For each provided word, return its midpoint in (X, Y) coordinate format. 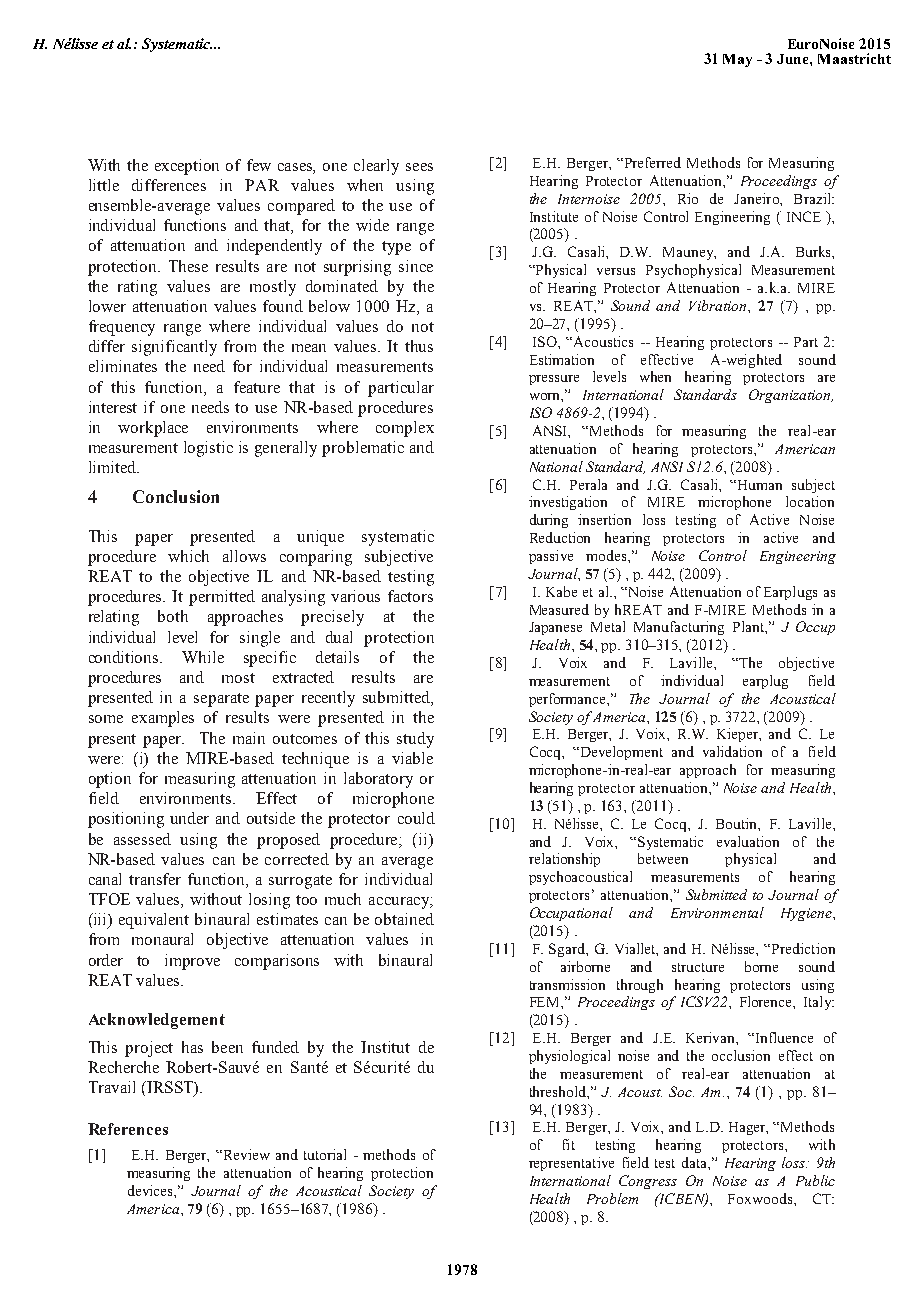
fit (569, 1144)
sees (419, 167)
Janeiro (757, 198)
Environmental (717, 912)
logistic (208, 449)
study (415, 740)
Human (760, 485)
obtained (404, 919)
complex (405, 429)
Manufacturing (679, 628)
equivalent (154, 921)
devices (151, 1190)
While (203, 657)
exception (187, 167)
